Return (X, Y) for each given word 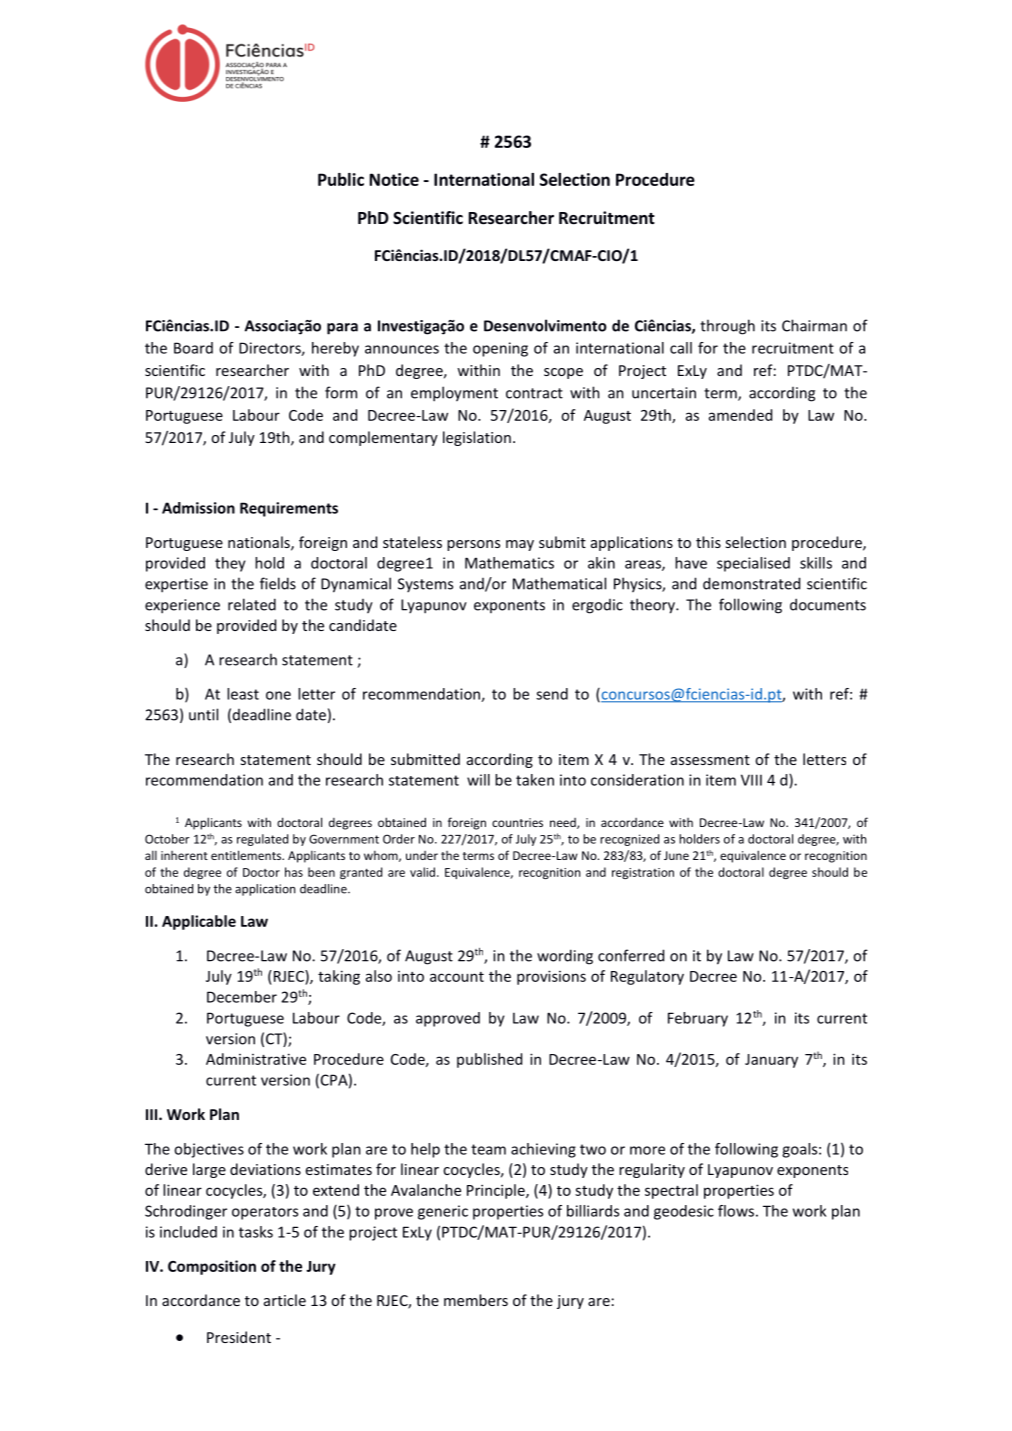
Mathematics (509, 563)
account (457, 977)
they (230, 564)
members (476, 1300)
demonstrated (751, 583)
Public (341, 179)
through (727, 327)
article (285, 1300)
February (698, 1019)
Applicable (199, 922)
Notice (394, 179)
